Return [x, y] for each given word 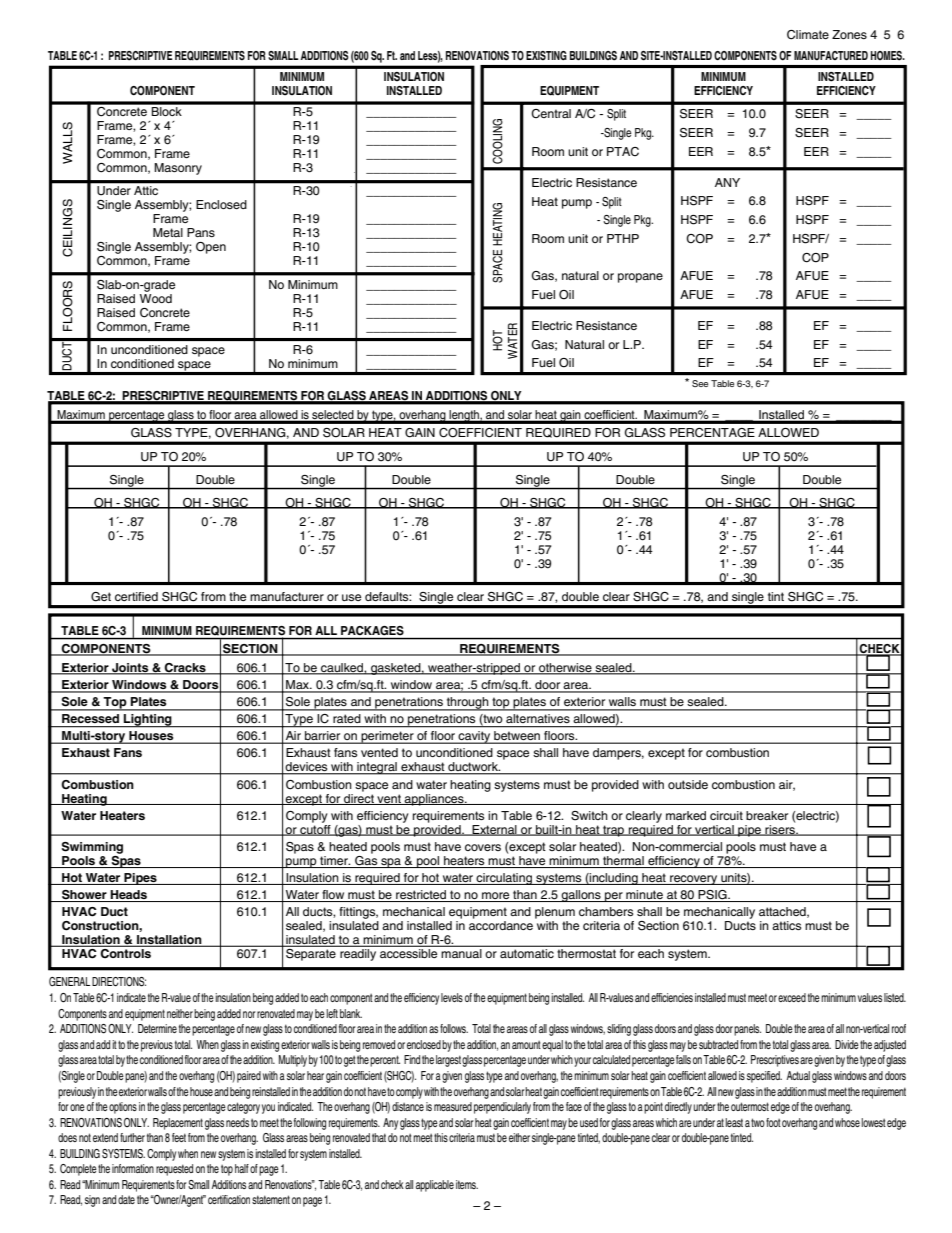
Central [551, 113]
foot [773, 1122]
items [467, 1184]
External [494, 830]
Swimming [92, 848]
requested [174, 1170]
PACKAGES [372, 630]
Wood [156, 297]
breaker [767, 815]
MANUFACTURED [831, 56]
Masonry [178, 169]
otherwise [565, 669]
